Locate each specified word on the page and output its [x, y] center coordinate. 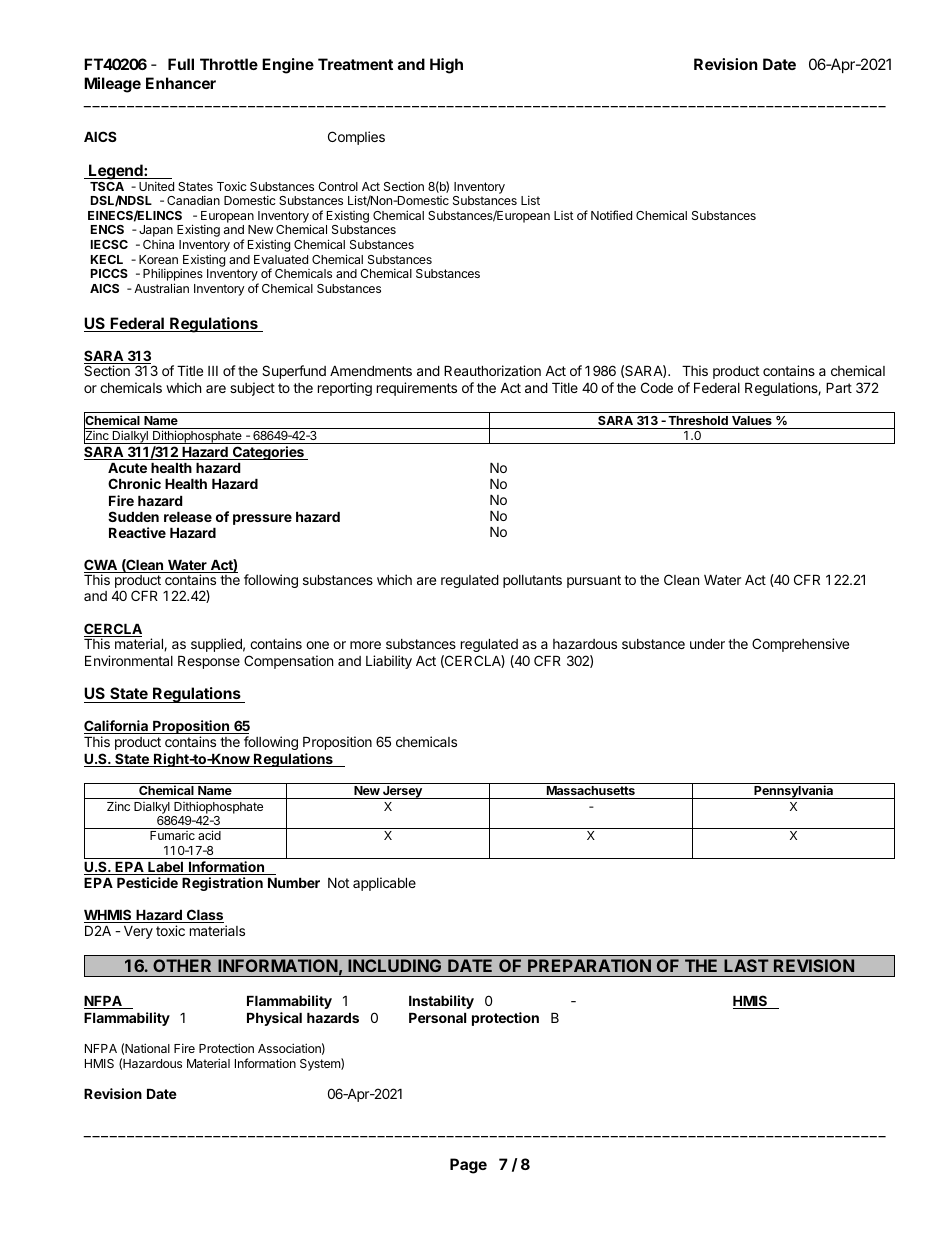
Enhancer [181, 83]
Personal [437, 1018]
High [446, 66]
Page [468, 1166]
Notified [611, 215]
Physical [274, 1019]
